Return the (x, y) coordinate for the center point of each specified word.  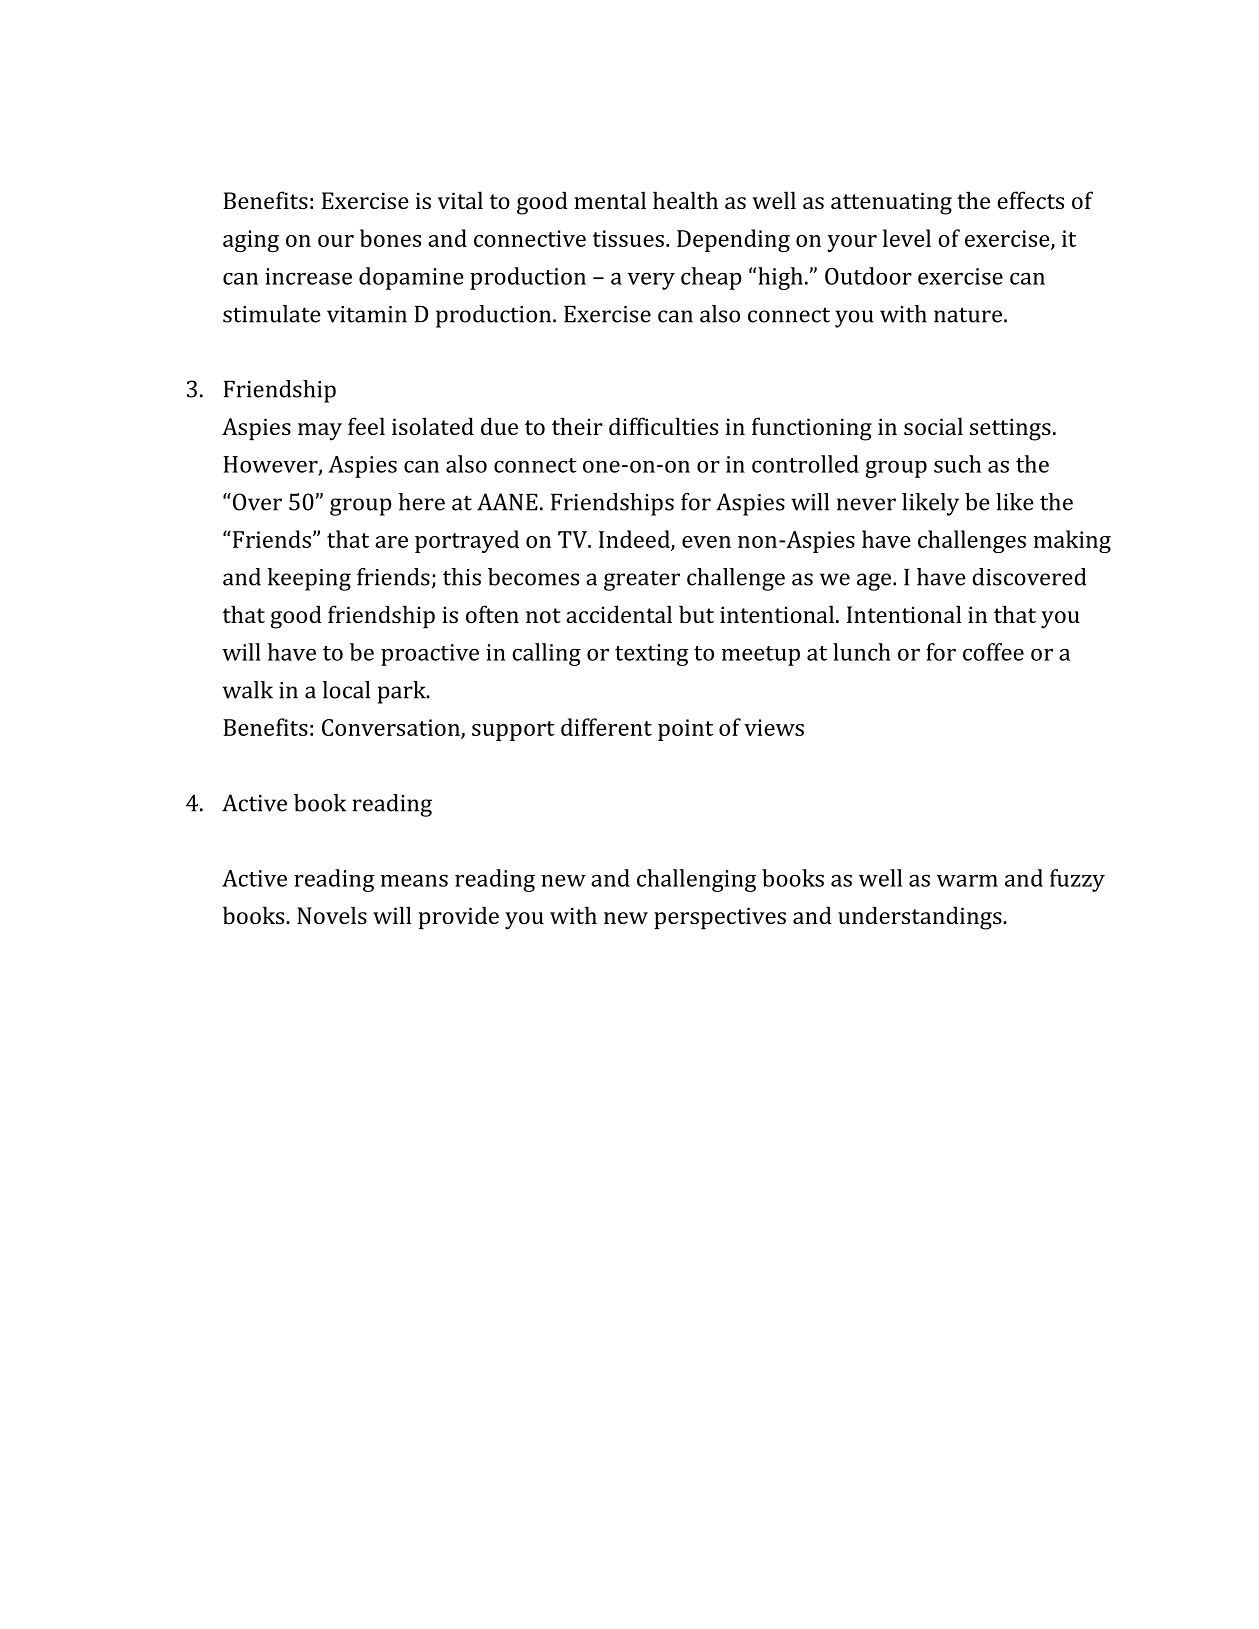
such (957, 464)
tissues (628, 238)
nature (968, 315)
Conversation (392, 729)
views (774, 727)
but (696, 614)
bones (390, 238)
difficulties (663, 426)
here (422, 502)
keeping (309, 579)
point (685, 730)
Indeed (635, 540)
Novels (332, 915)
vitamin (367, 314)
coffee (993, 652)
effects (1030, 200)
